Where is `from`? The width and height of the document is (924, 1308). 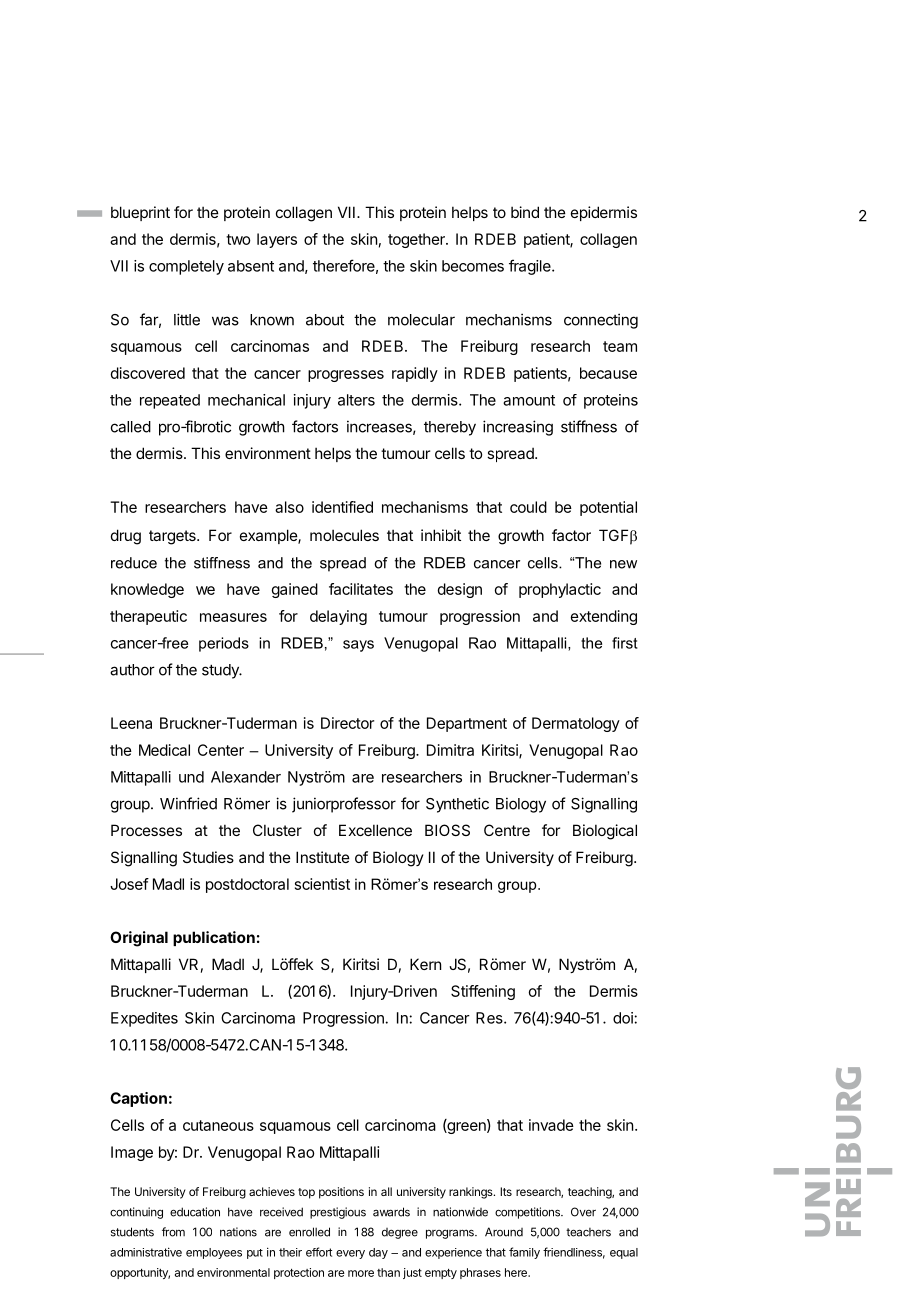
from is located at coordinates (173, 1232).
